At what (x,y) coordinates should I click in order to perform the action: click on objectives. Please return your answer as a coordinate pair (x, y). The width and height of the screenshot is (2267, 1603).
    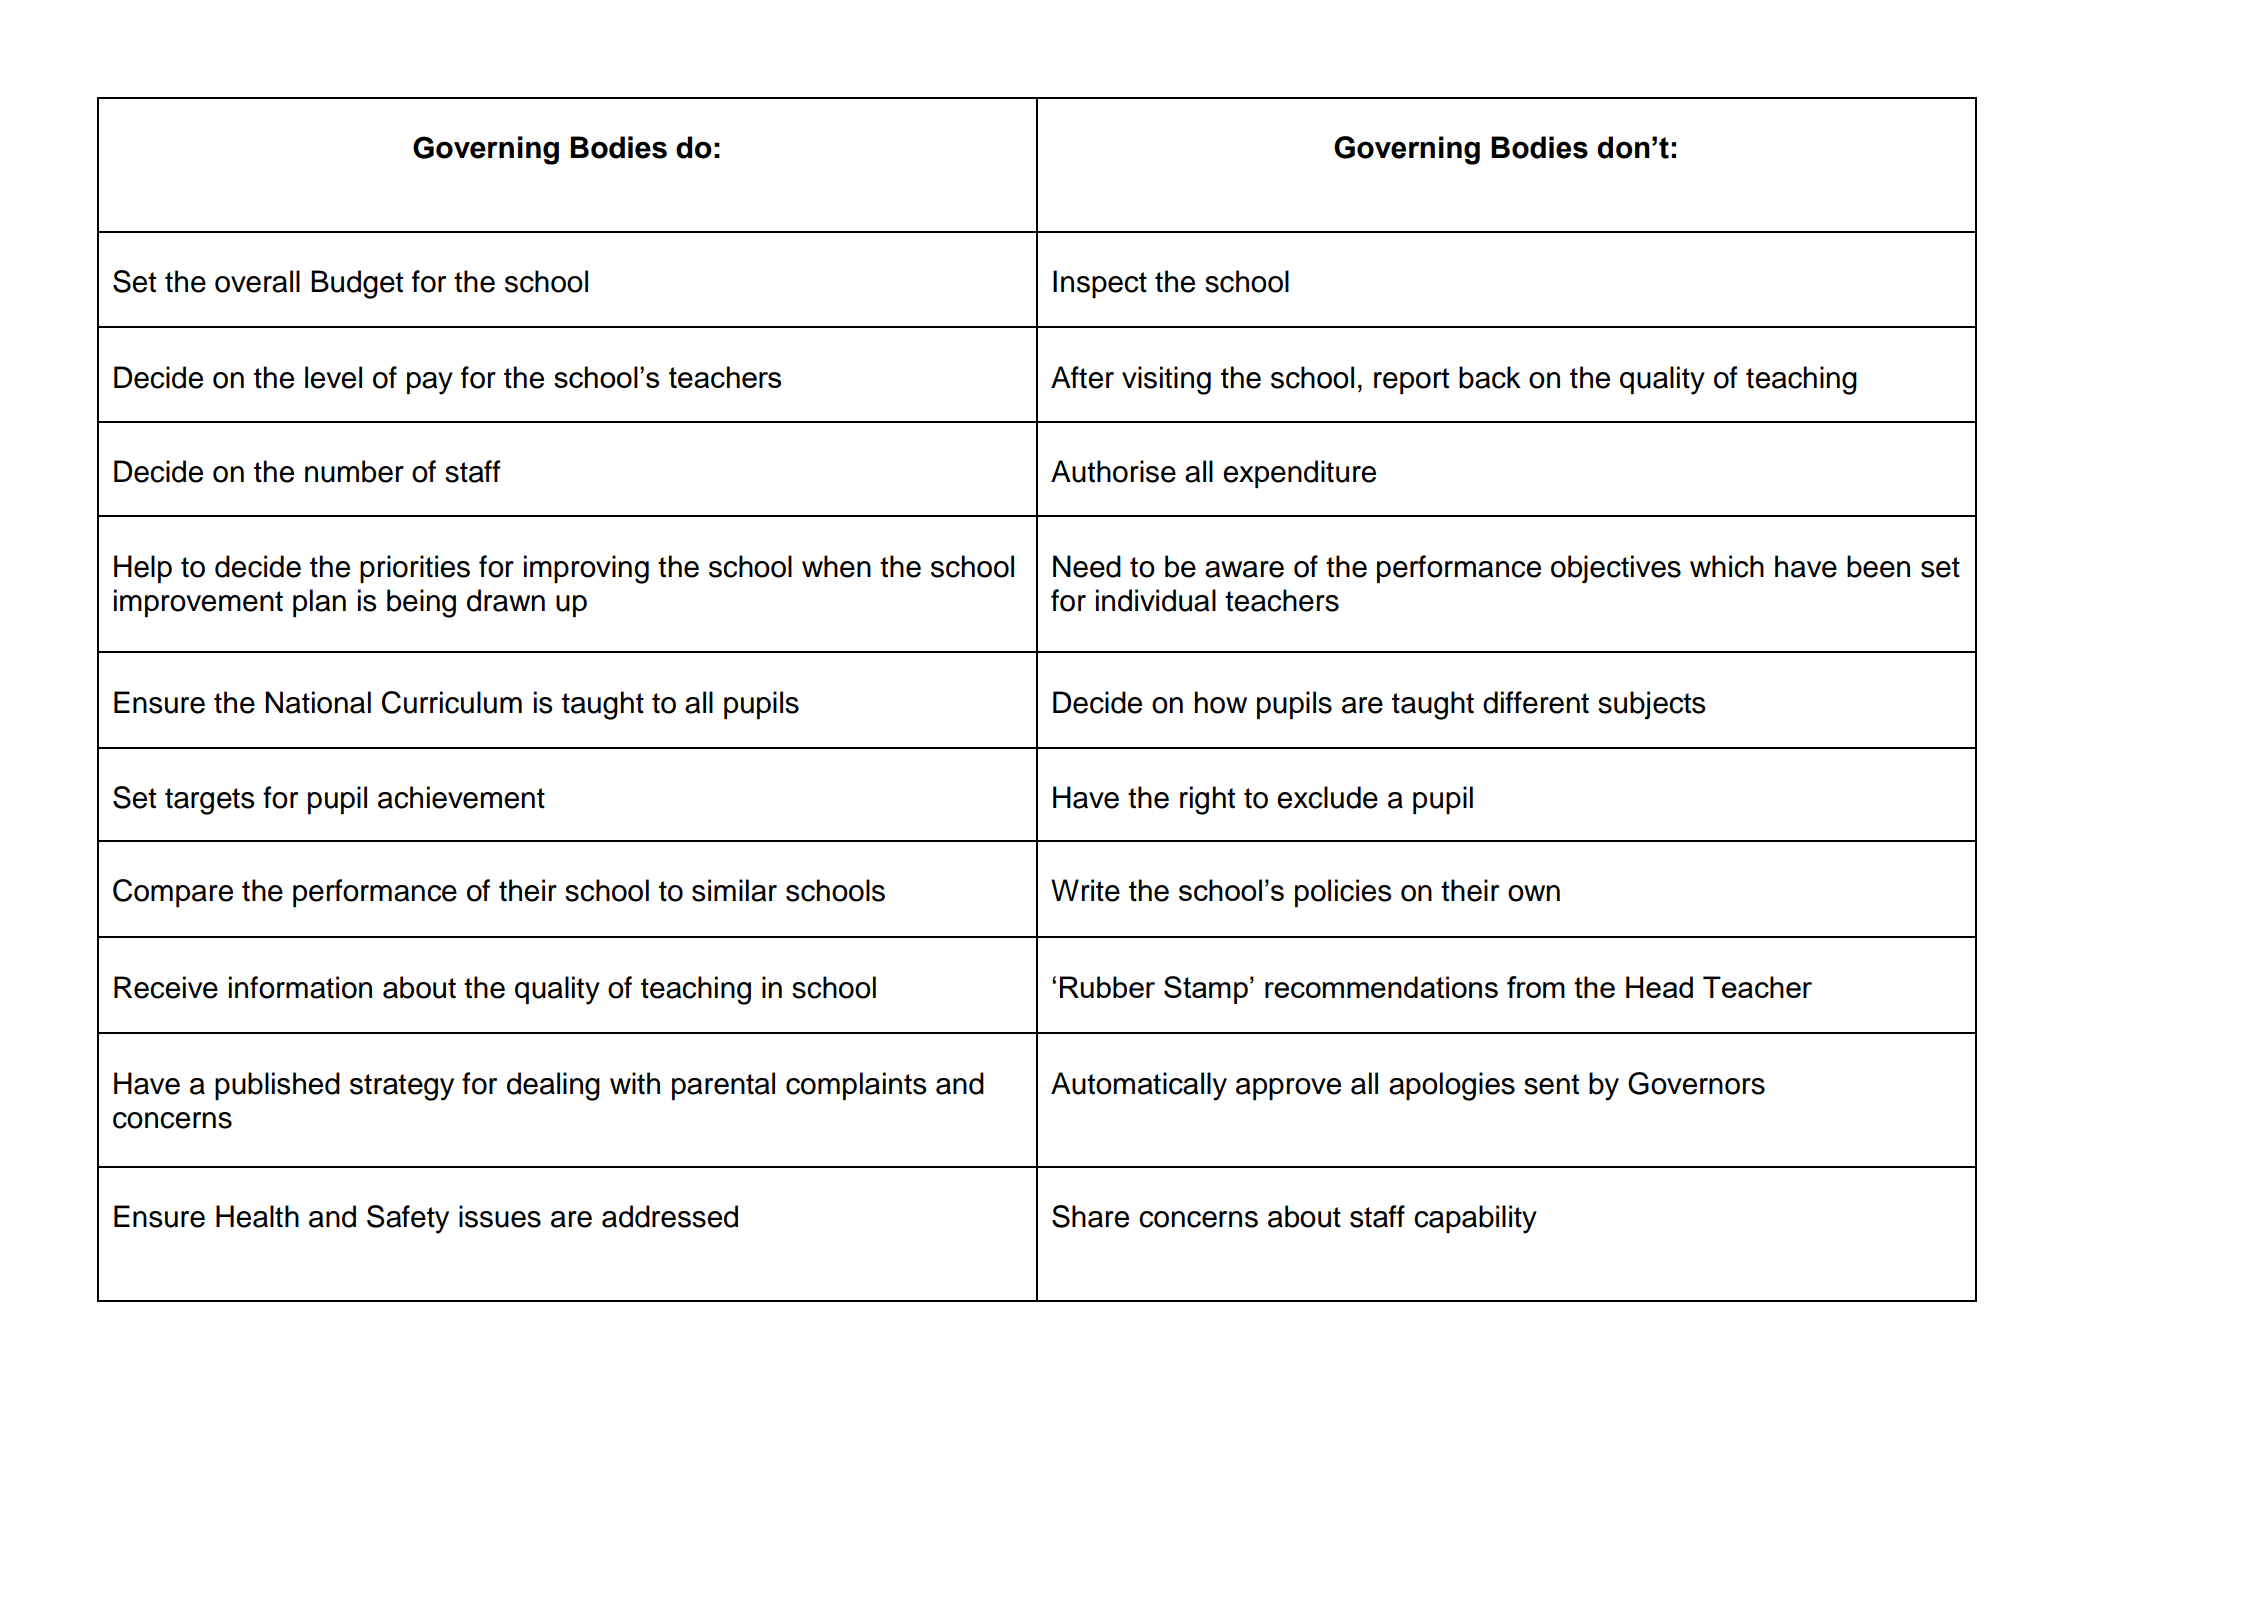
    Looking at the image, I should click on (1616, 569).
